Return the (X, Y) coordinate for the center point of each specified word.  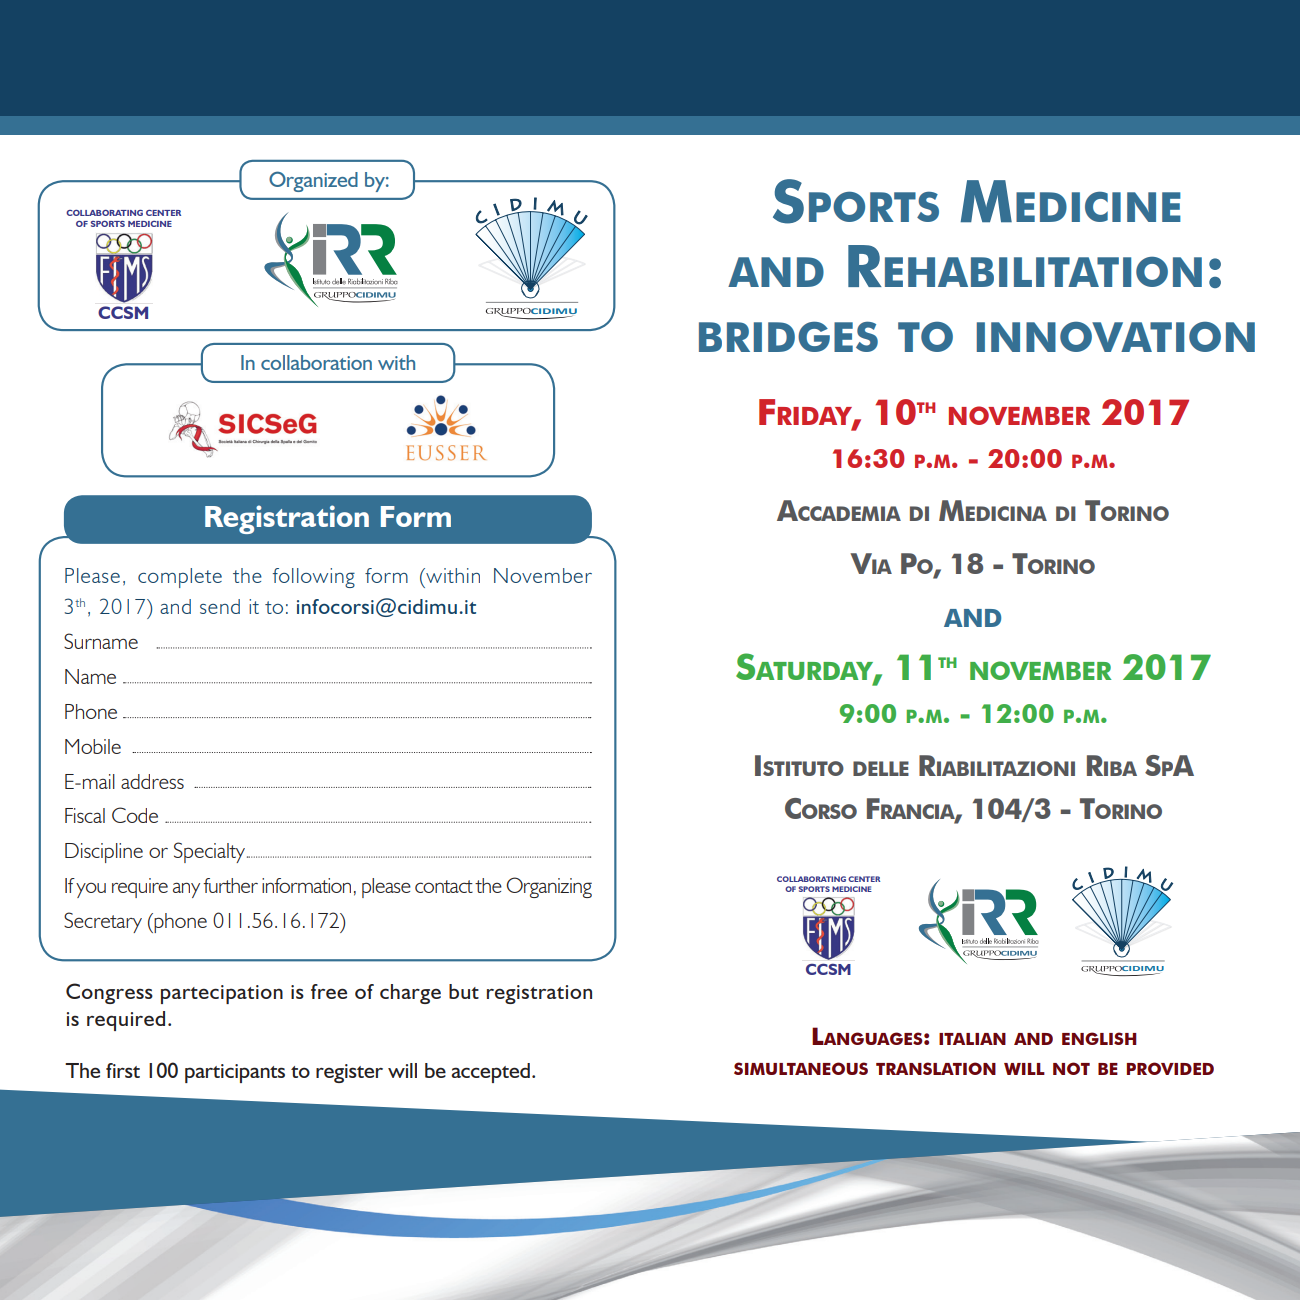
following (314, 578)
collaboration (316, 362)
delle (881, 768)
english (1099, 1038)
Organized (313, 181)
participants (235, 1073)
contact (444, 886)
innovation (1116, 336)
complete (180, 578)
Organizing (549, 887)
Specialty (209, 852)
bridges (788, 336)
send (220, 606)
